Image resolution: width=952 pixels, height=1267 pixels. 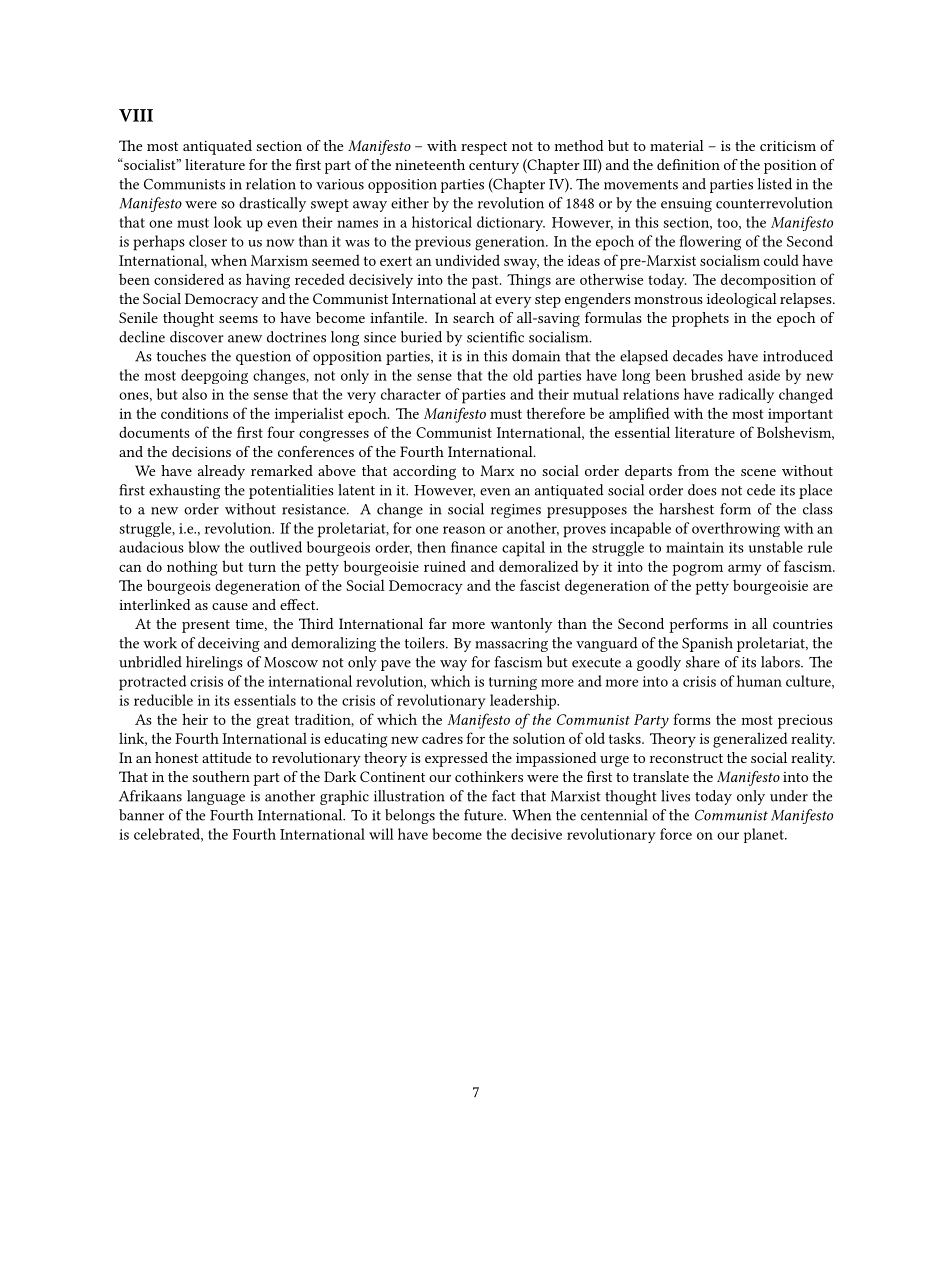 I want to click on ruined, so click(x=445, y=566).
